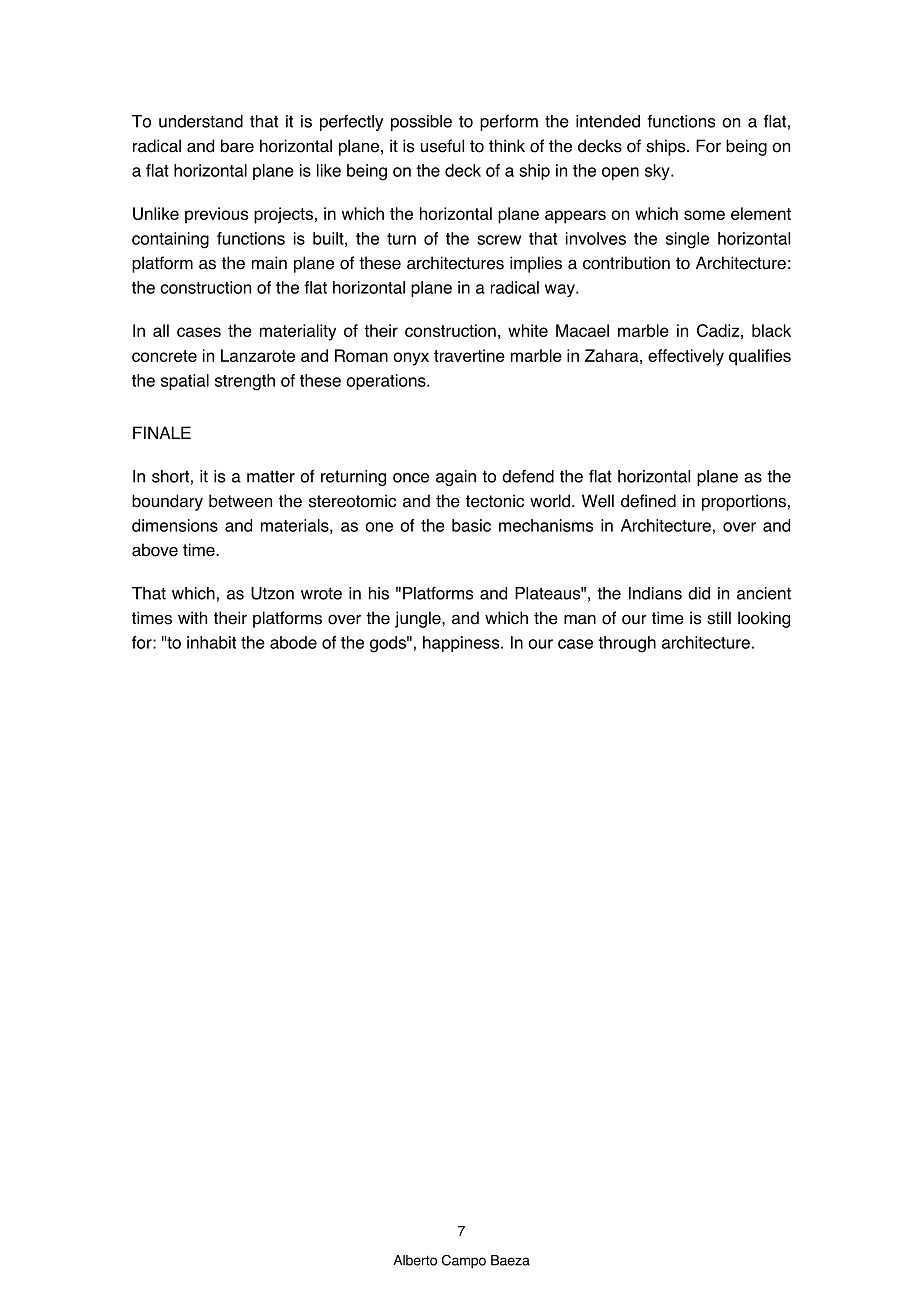  Describe the element at coordinates (211, 642) in the screenshot. I see `inhabit` at that location.
